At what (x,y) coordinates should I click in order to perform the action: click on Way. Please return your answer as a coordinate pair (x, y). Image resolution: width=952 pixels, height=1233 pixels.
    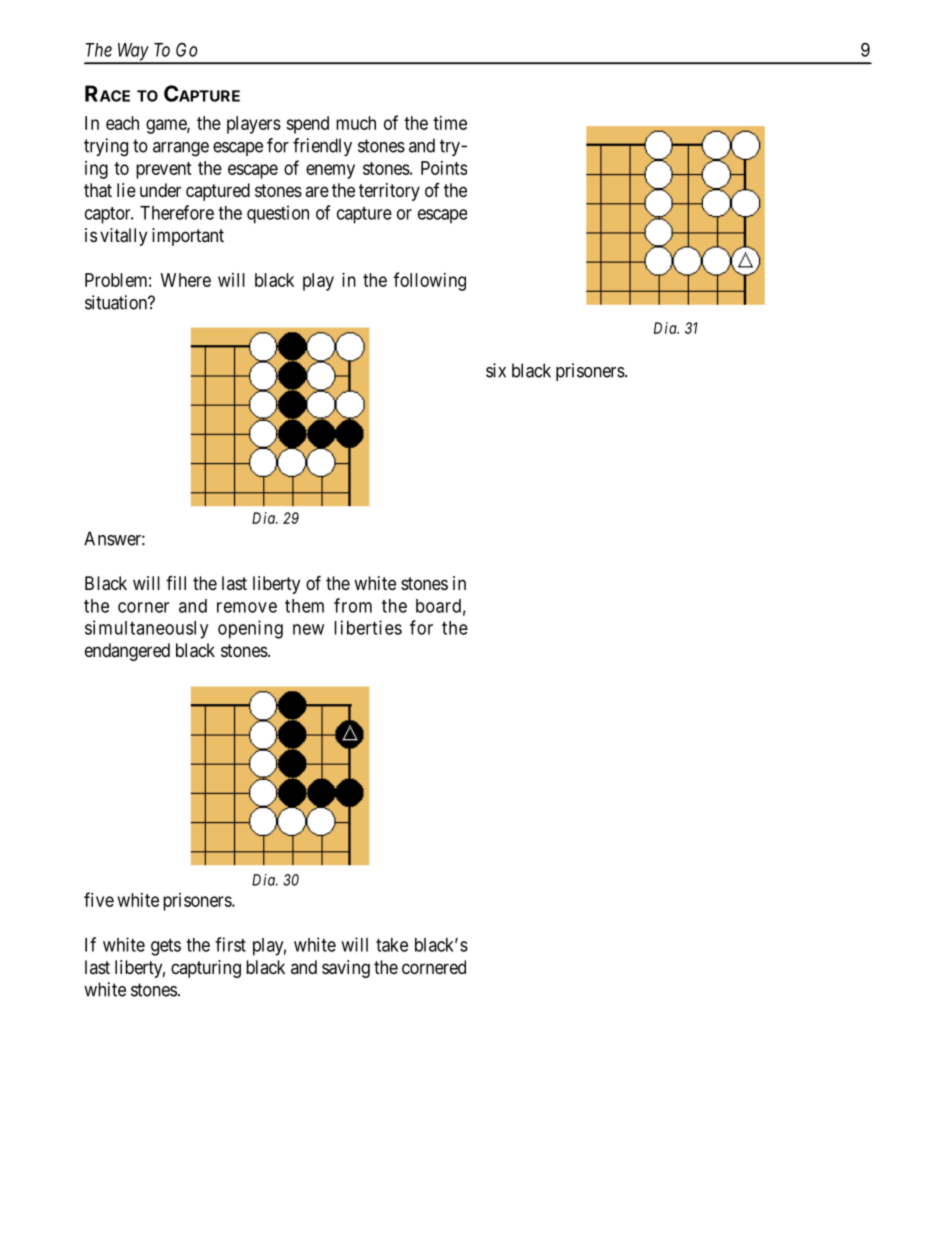
    Looking at the image, I should click on (132, 53).
